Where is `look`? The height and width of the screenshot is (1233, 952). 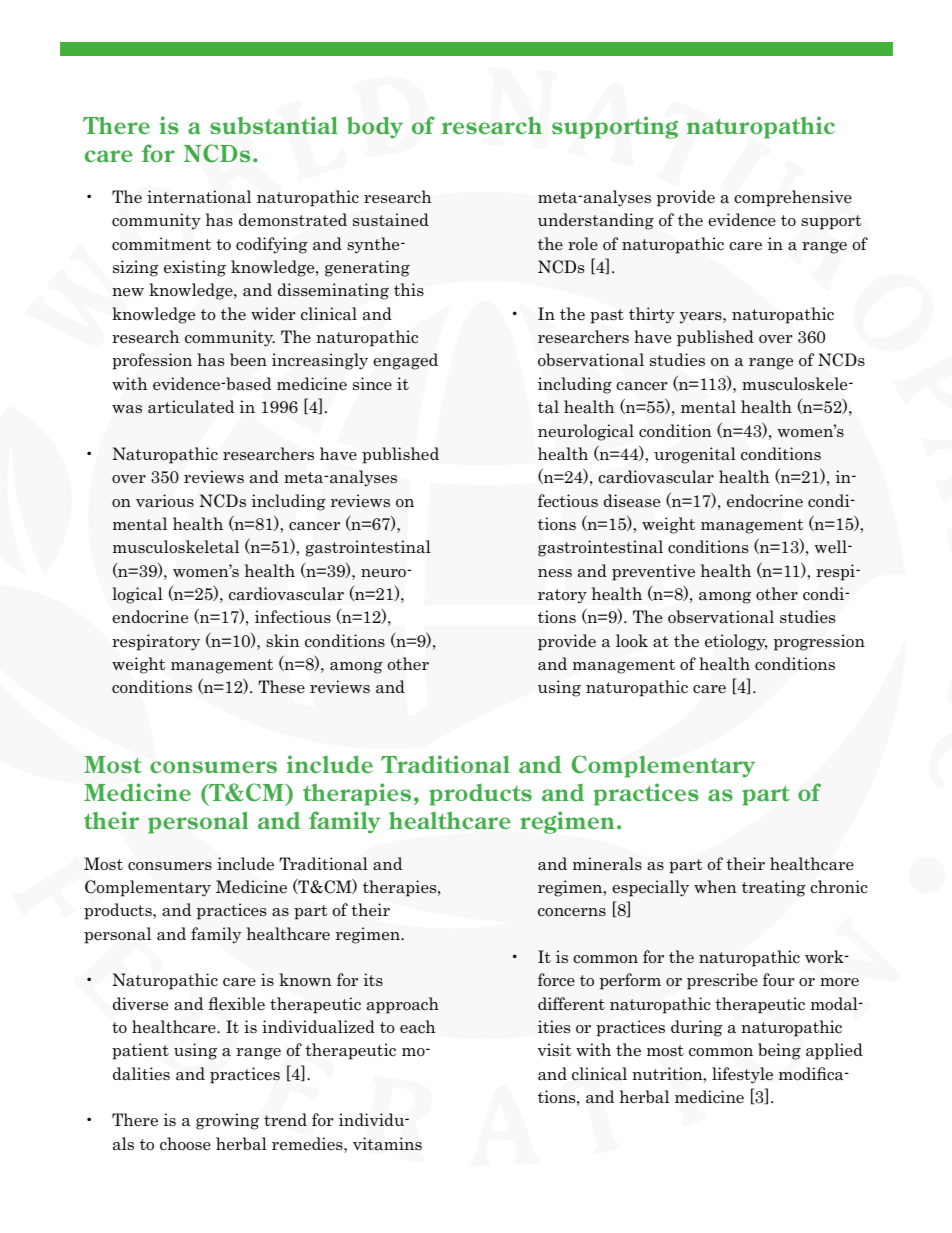 look is located at coordinates (632, 641).
